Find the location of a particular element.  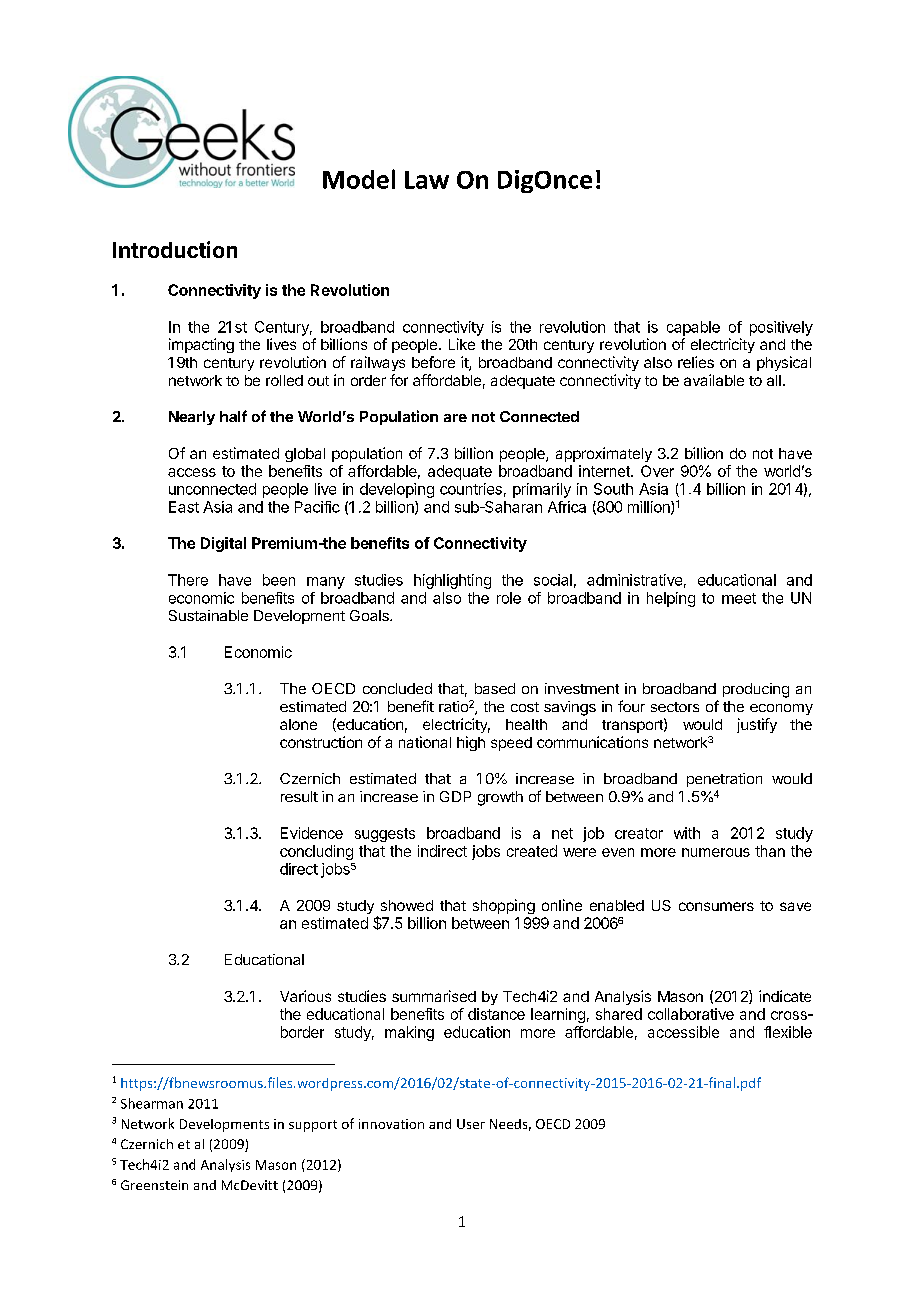

capable is located at coordinates (693, 328).
